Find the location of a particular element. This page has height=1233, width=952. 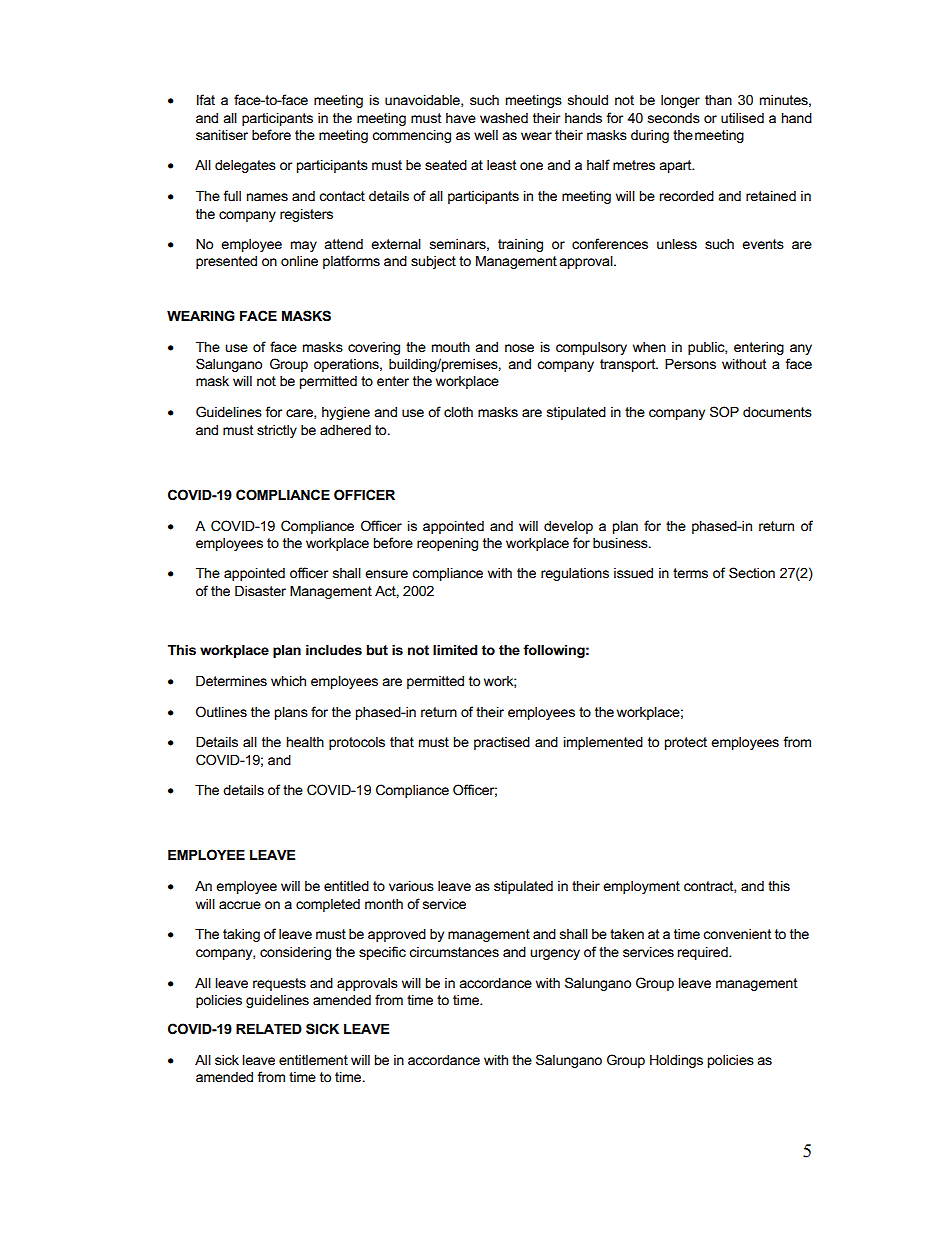

terms is located at coordinates (690, 573).
